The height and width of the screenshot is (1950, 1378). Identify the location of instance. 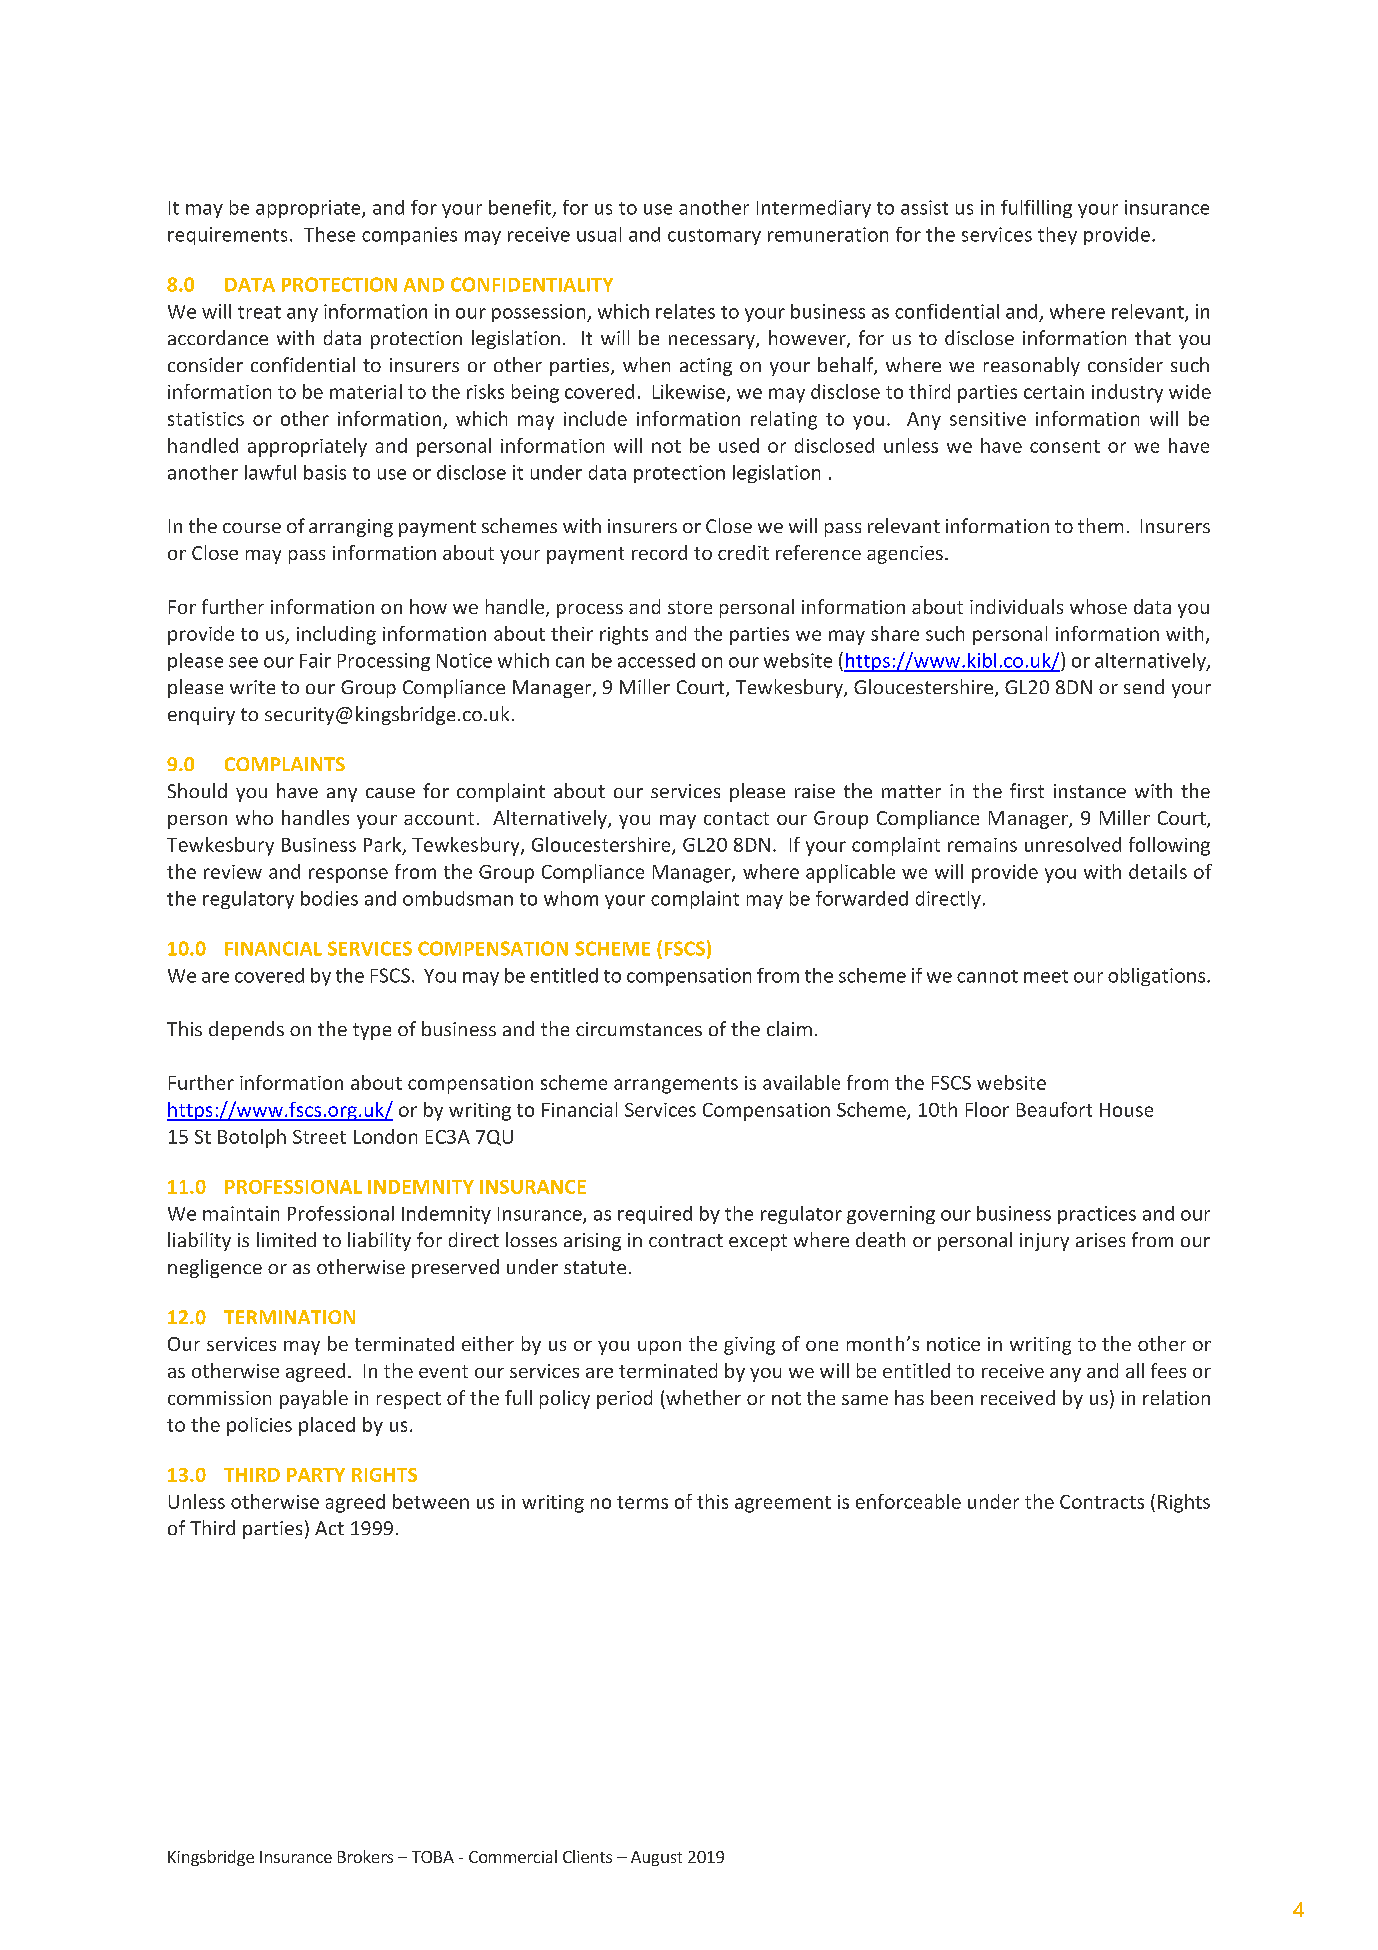
(1090, 791).
